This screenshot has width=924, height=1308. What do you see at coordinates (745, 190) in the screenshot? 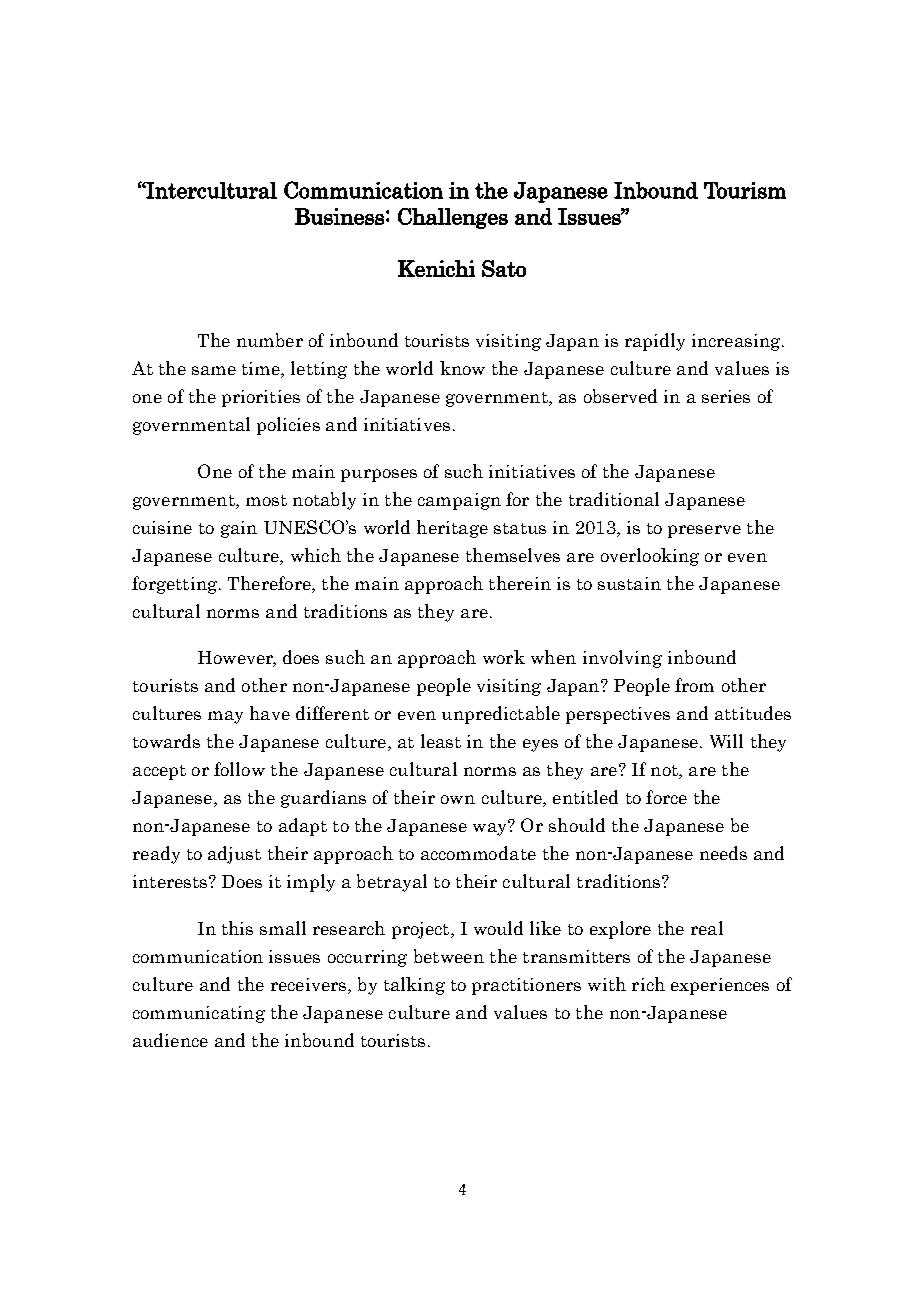
I see `Tourism` at bounding box center [745, 190].
